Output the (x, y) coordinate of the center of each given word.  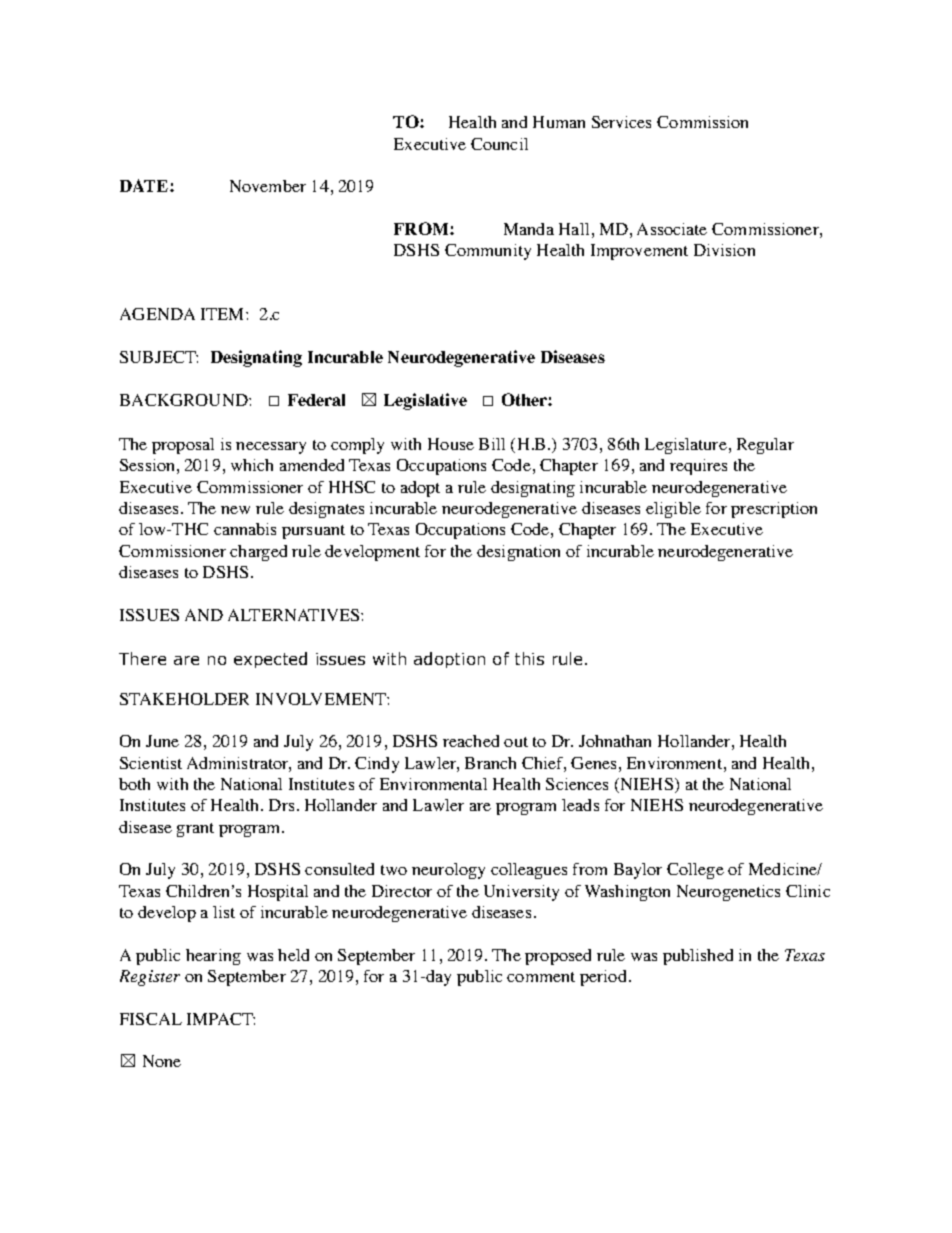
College (695, 871)
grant (195, 830)
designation (518, 553)
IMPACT (221, 1019)
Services (621, 122)
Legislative (425, 401)
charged (258, 553)
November (268, 186)
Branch (490, 763)
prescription (774, 510)
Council (499, 144)
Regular (765, 446)
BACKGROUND (185, 400)
